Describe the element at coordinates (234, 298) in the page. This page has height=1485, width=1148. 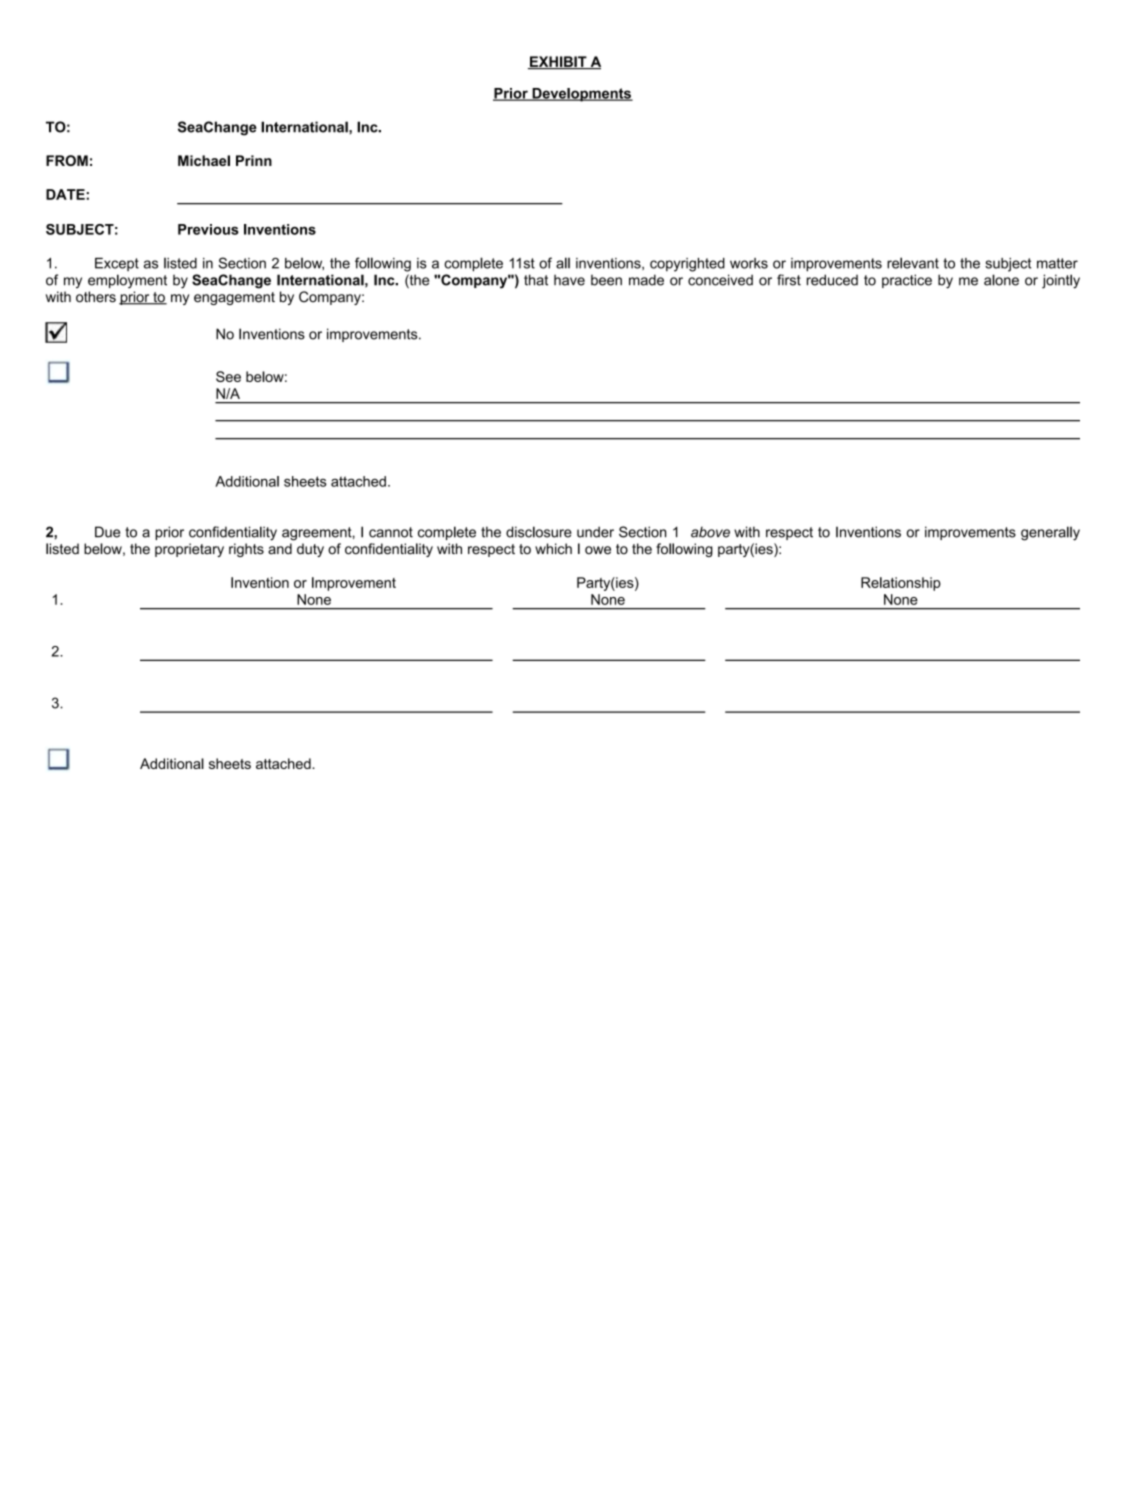
I see `engagement` at that location.
